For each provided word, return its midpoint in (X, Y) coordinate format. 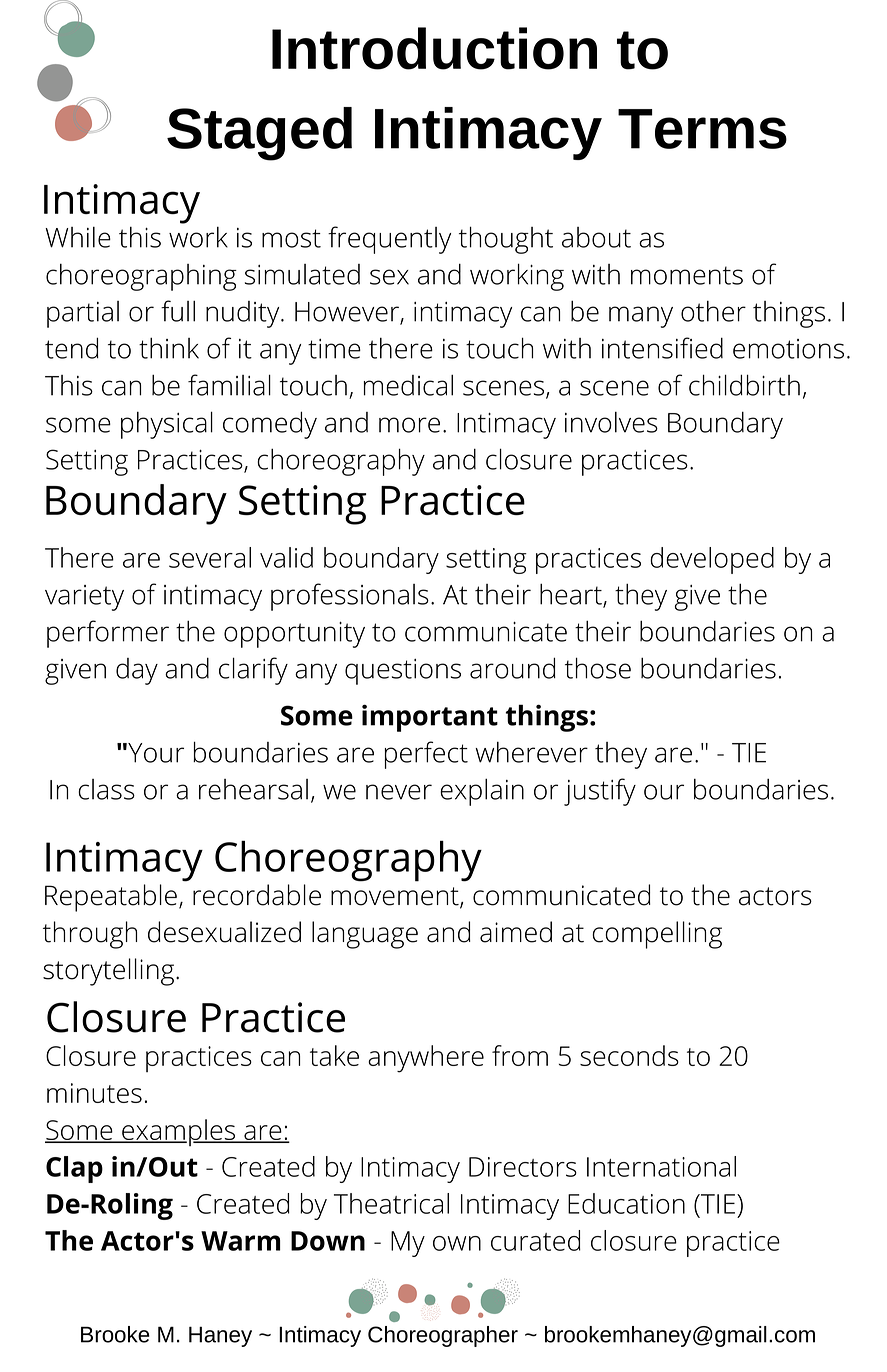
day (137, 671)
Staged (259, 134)
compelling (657, 935)
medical (408, 385)
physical (167, 425)
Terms (702, 129)
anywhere (426, 1059)
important (430, 718)
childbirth (744, 385)
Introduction (434, 48)
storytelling (108, 972)
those (598, 668)
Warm (240, 1241)
